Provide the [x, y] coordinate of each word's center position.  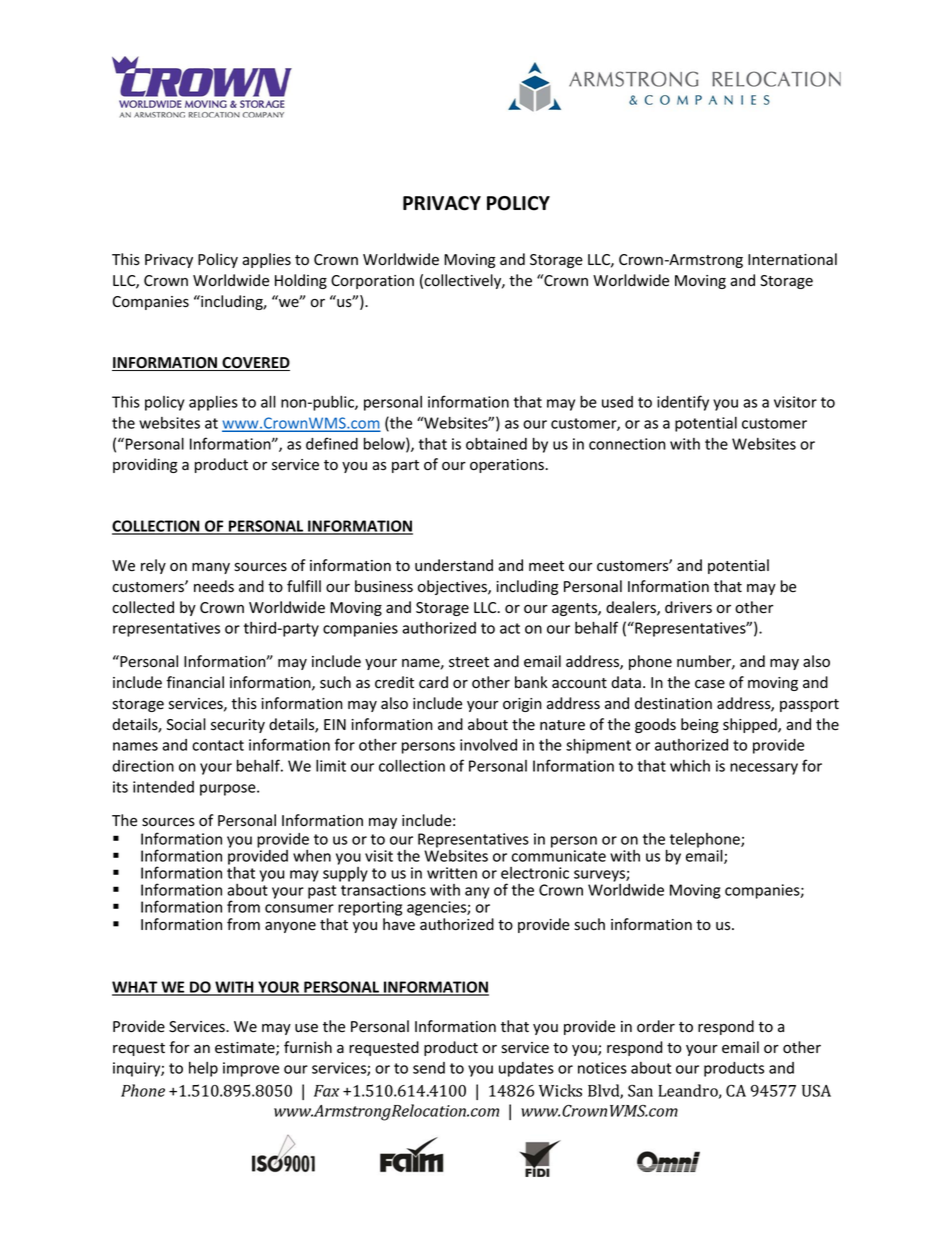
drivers [688, 607]
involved [488, 745]
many [211, 568]
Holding [301, 281]
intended [163, 787]
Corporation [372, 282]
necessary [764, 769]
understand [454, 565]
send [429, 1068]
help [203, 1069]
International [792, 259]
